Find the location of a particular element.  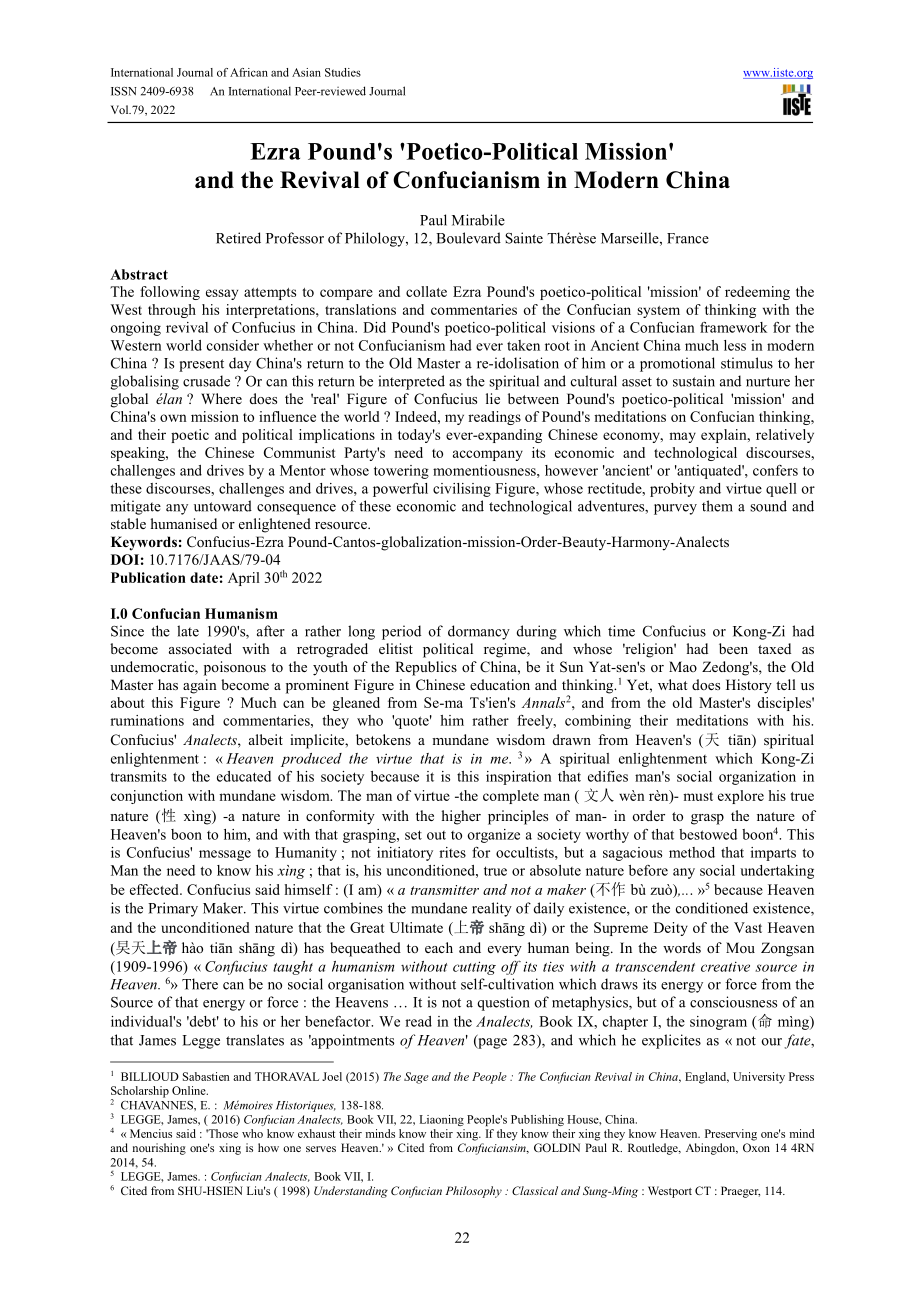

associated is located at coordinates (200, 648).
